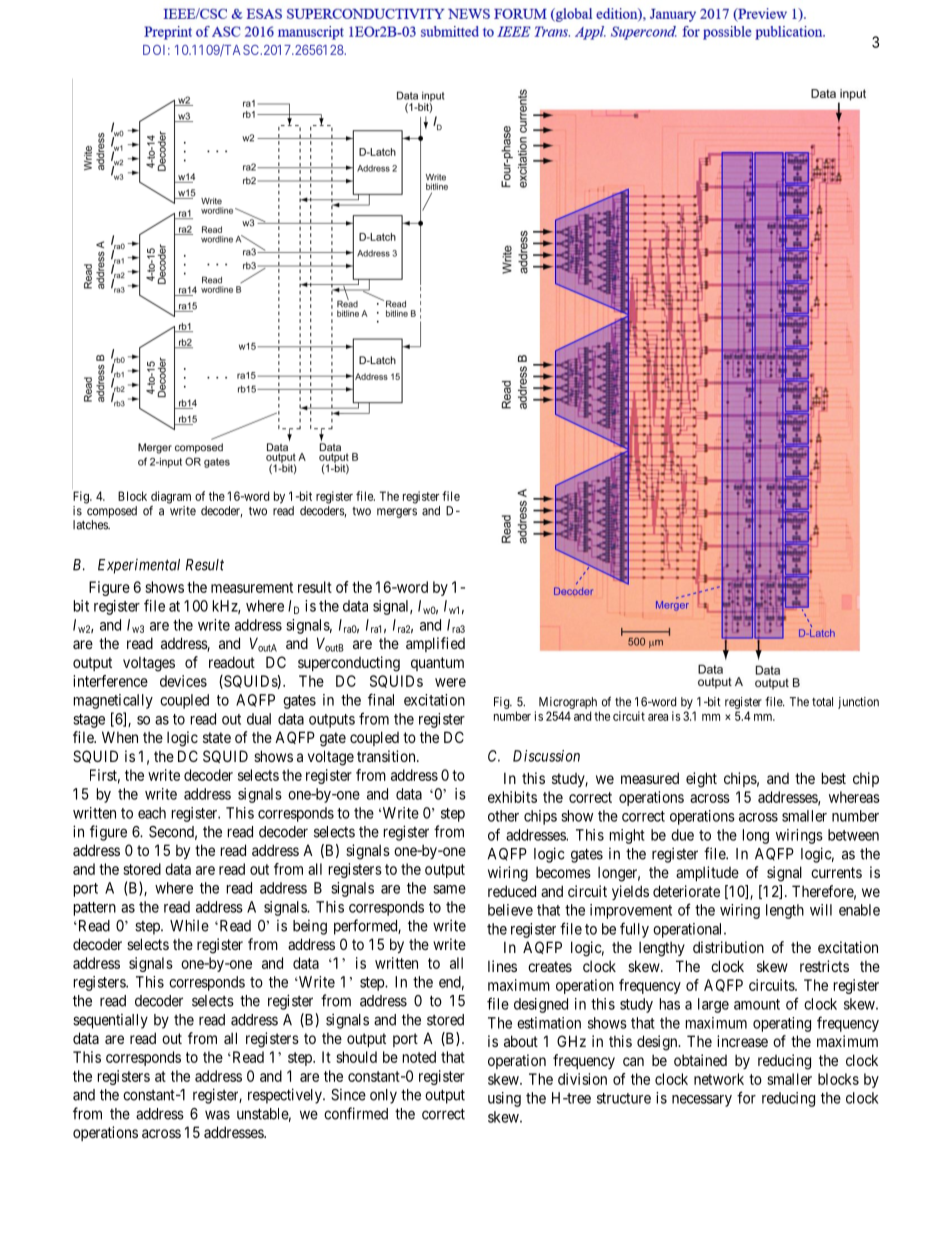  Describe the element at coordinates (435, 644) in the document. I see `amplified` at that location.
